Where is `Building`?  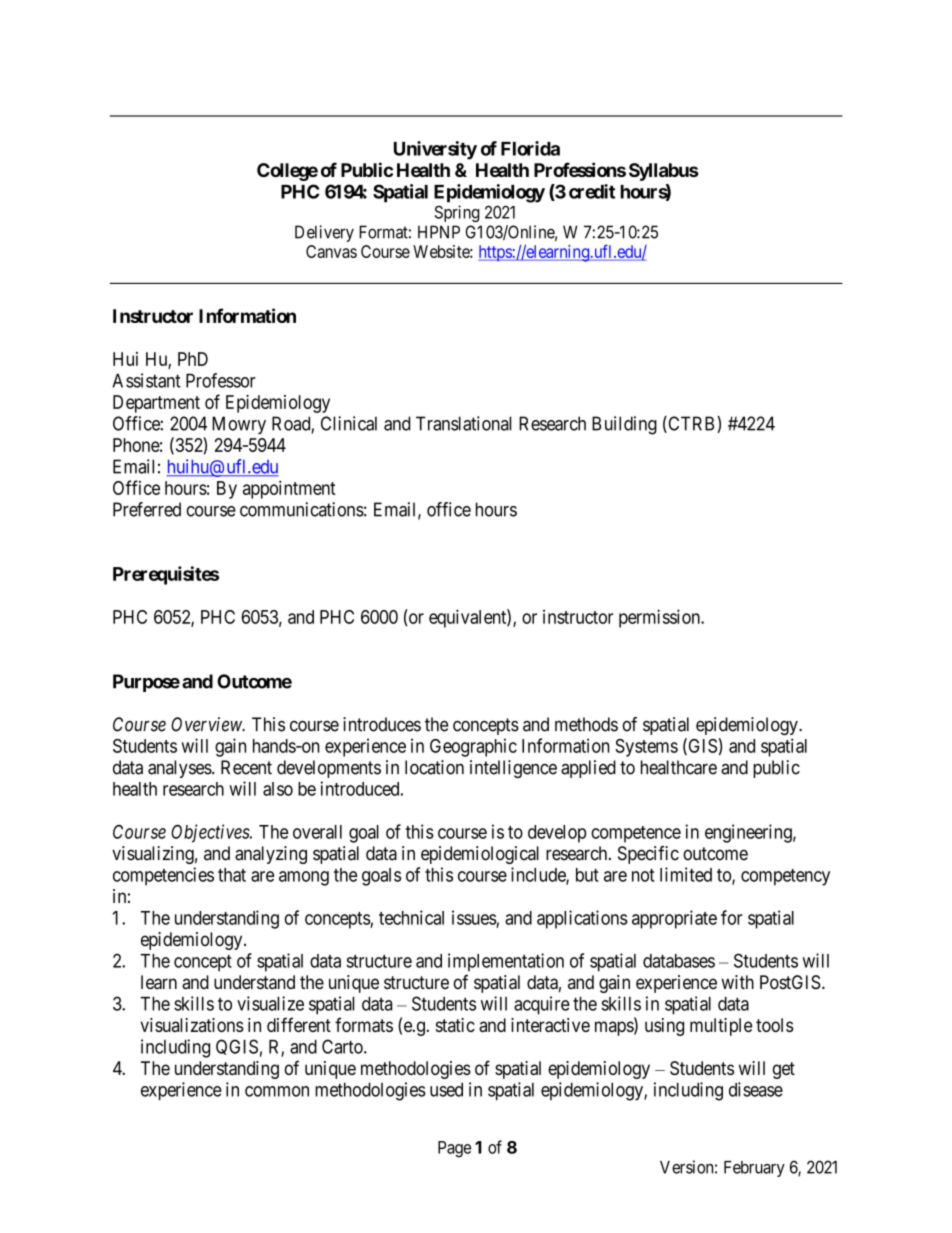
Building is located at coordinates (624, 425).
